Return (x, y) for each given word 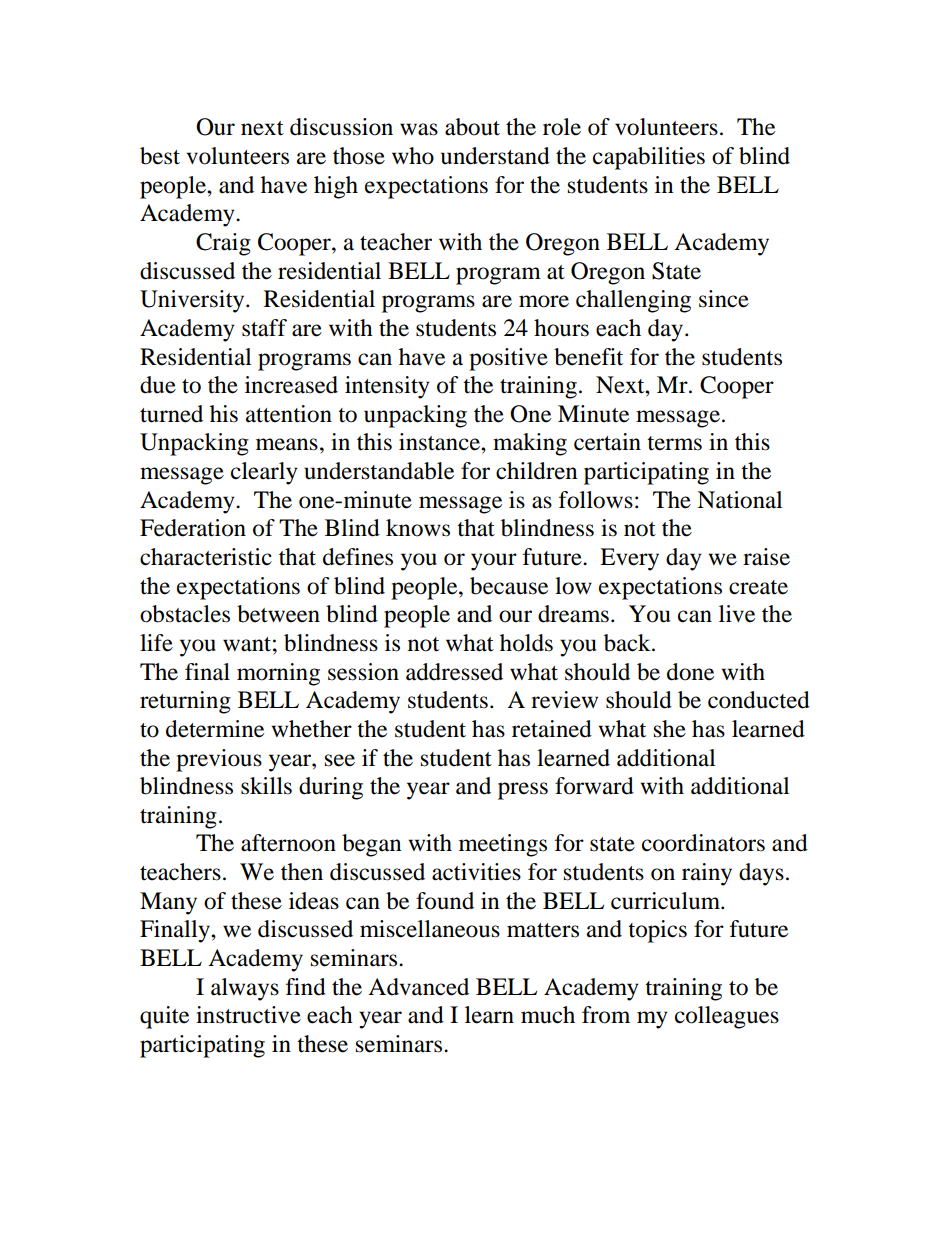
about (472, 127)
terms (674, 443)
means (287, 444)
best (160, 156)
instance (440, 442)
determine (215, 729)
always (245, 989)
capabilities (649, 158)
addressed (454, 672)
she (670, 729)
